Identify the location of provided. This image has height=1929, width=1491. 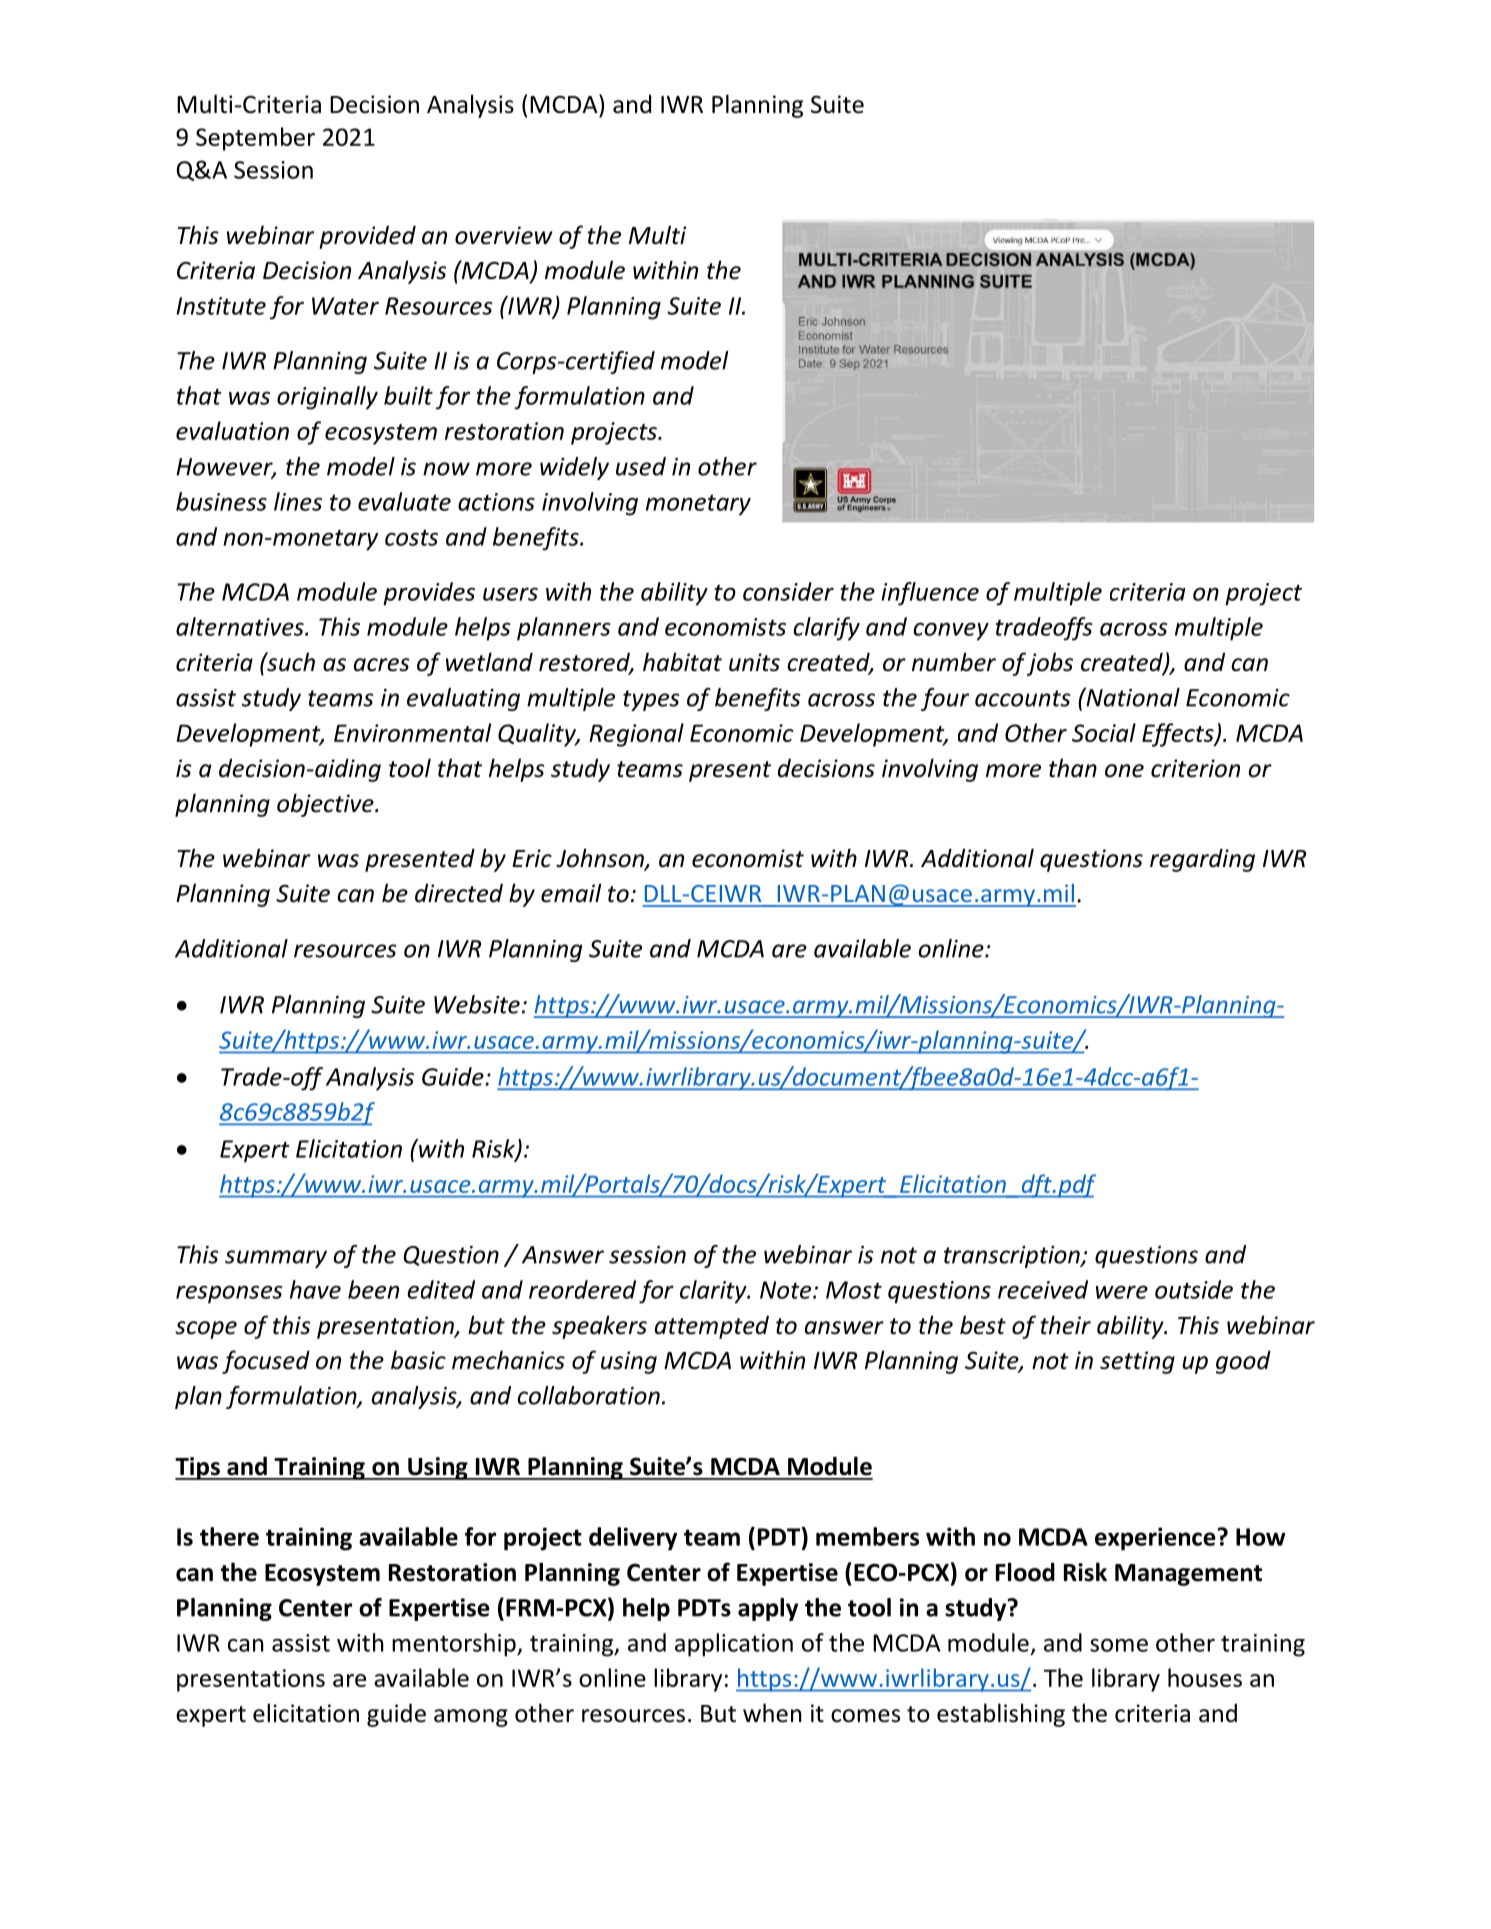
(367, 237).
